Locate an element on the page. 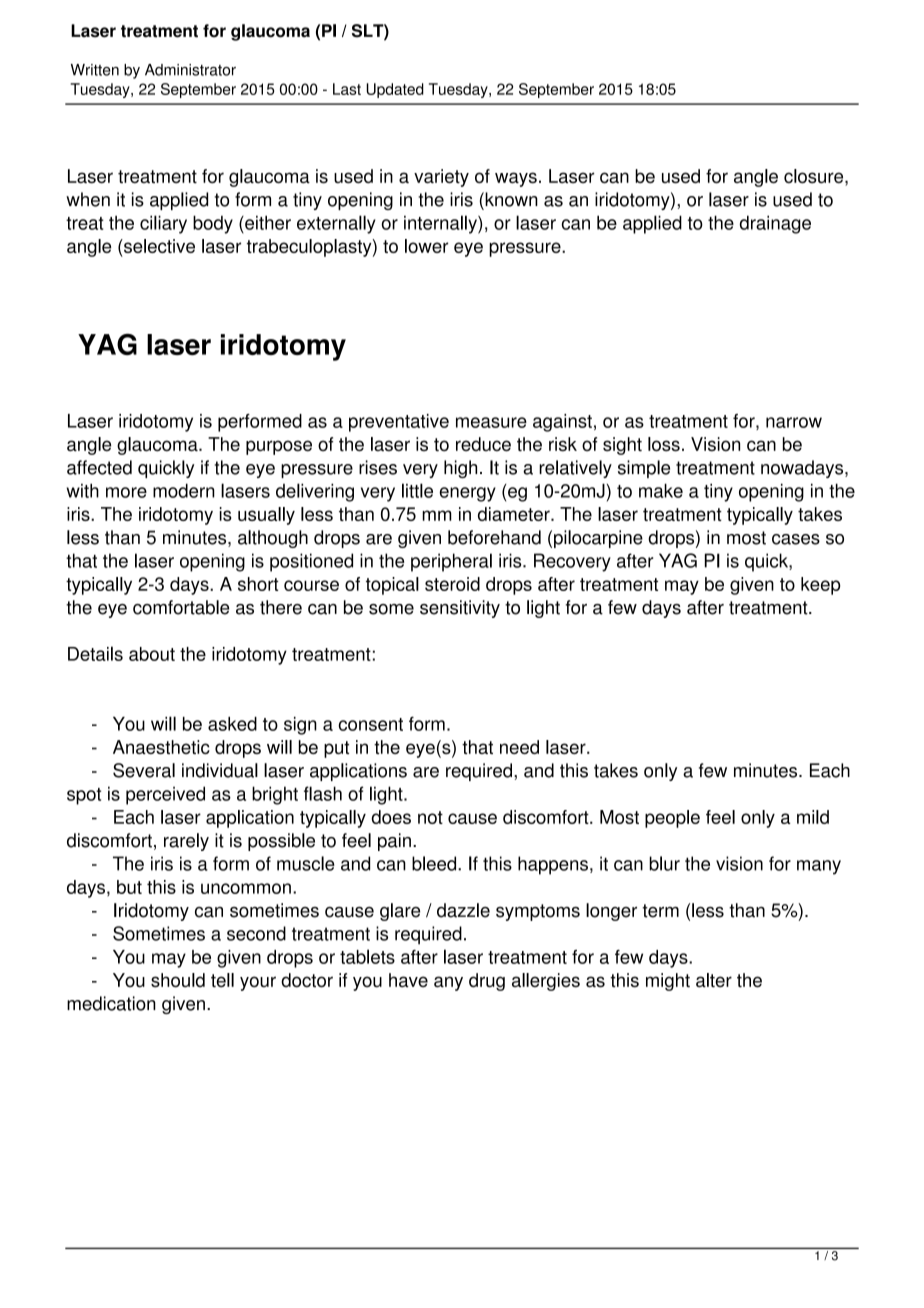 This page has height=1308, width=924. Updated is located at coordinates (395, 90).
